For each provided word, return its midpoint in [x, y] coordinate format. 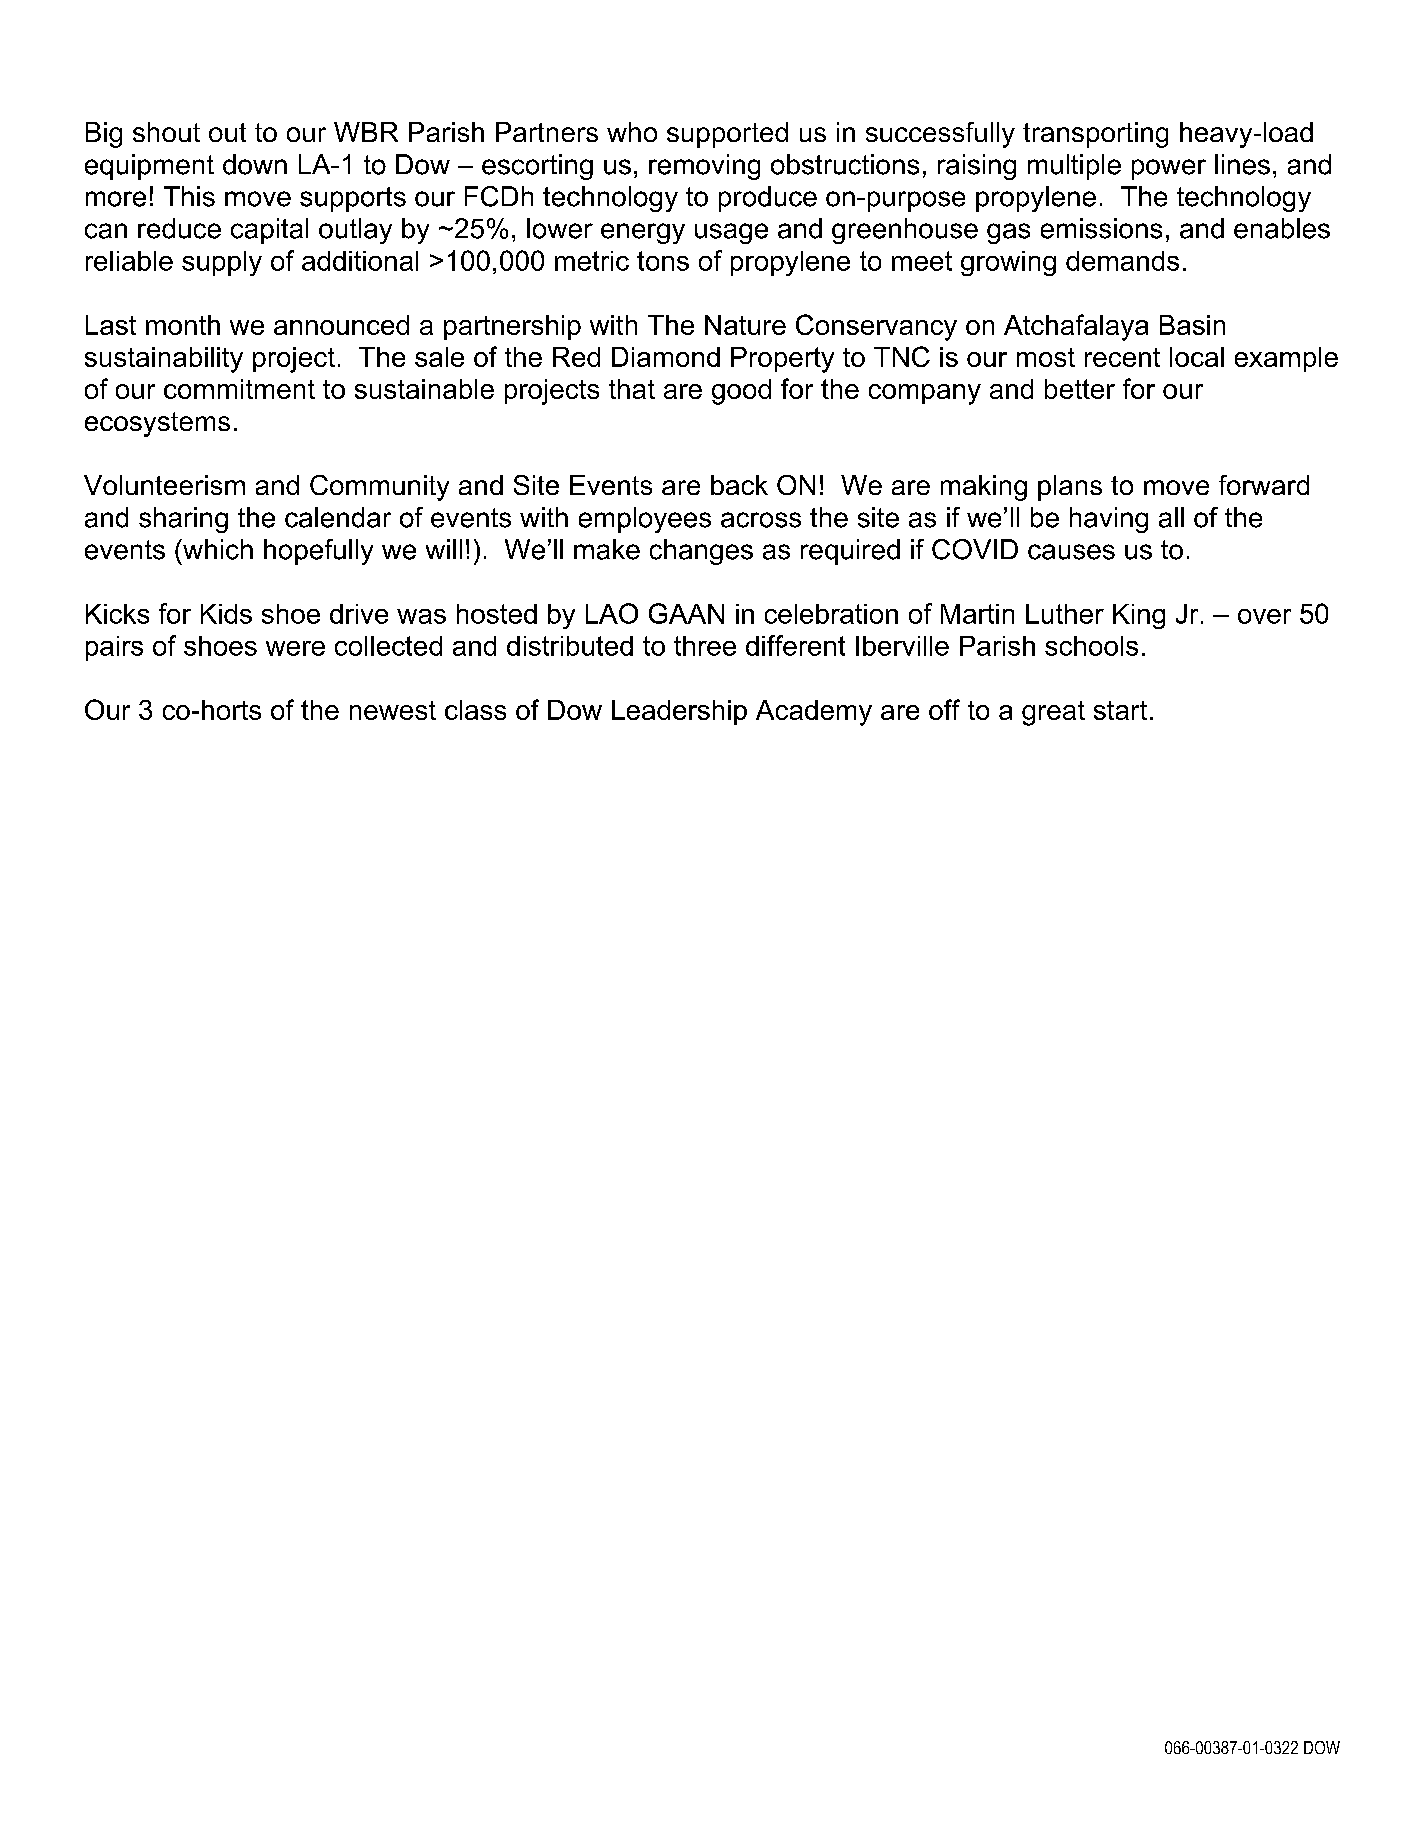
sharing [183, 520]
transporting [1095, 135]
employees [645, 520]
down [255, 164]
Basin [1192, 325]
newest [393, 710]
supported [727, 135]
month [183, 325]
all [1171, 517]
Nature [745, 325]
